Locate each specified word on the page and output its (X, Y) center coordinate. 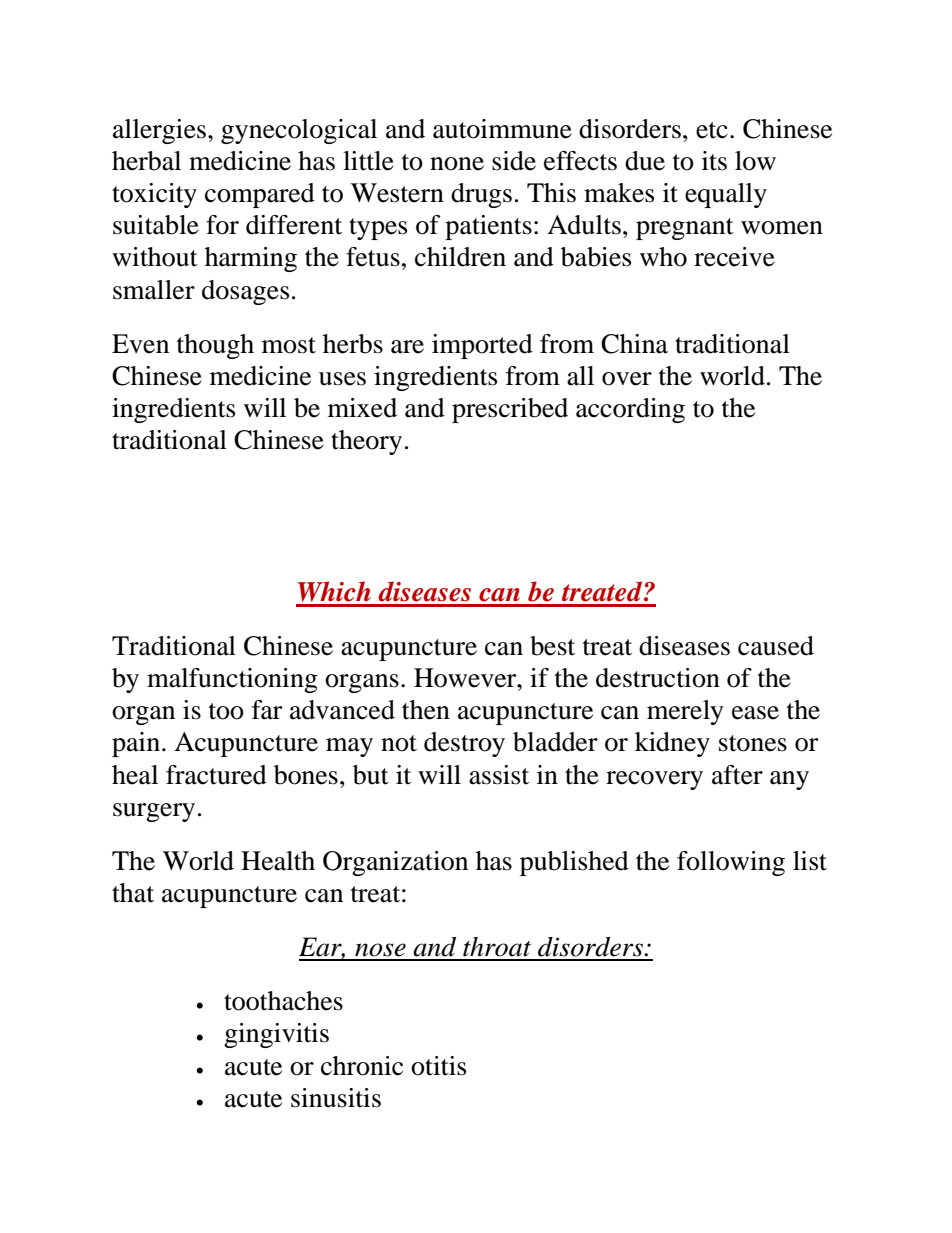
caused (776, 646)
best (552, 646)
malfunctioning (232, 680)
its (714, 161)
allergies (159, 131)
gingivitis (276, 1035)
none (457, 164)
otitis (438, 1066)
